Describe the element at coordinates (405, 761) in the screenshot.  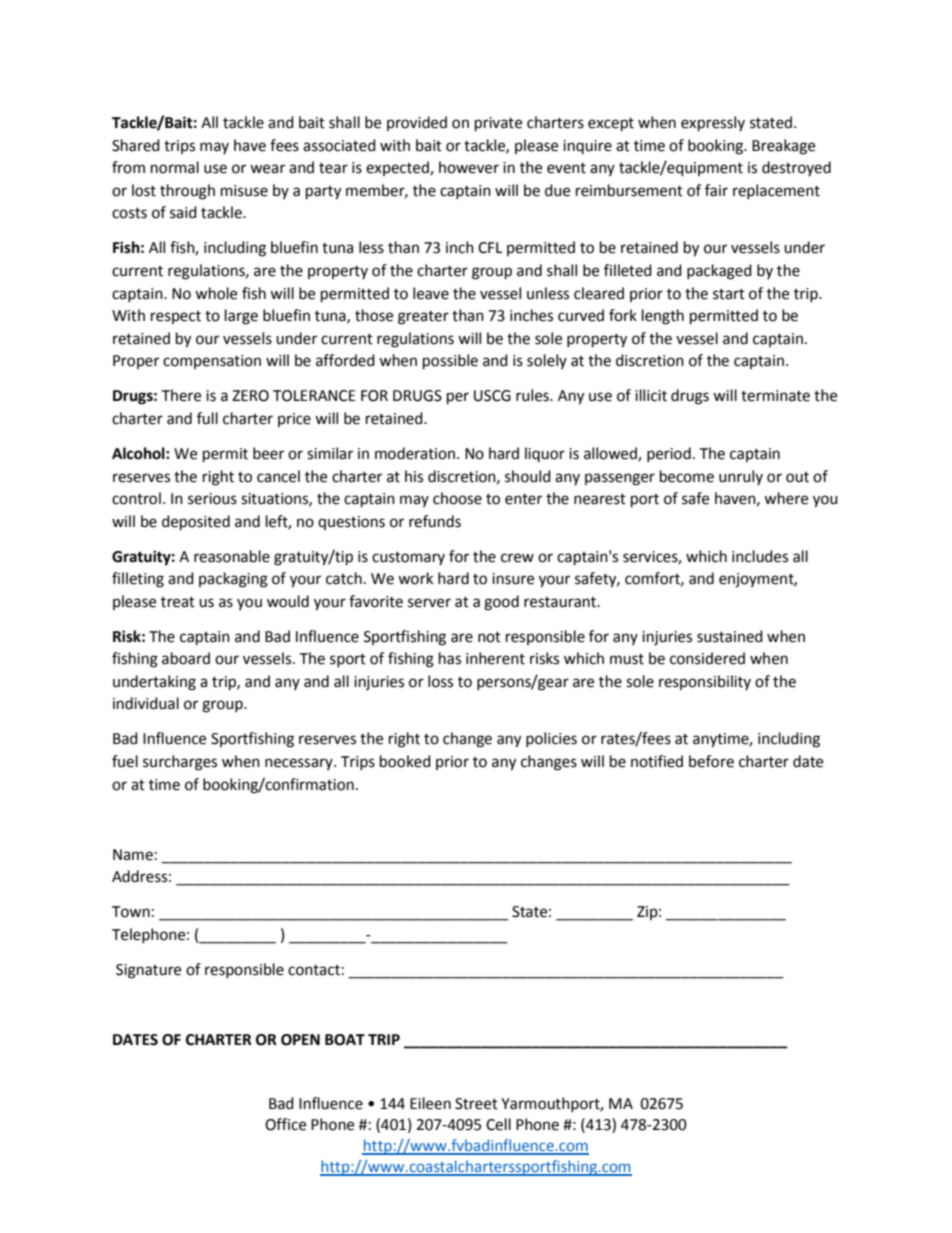
I see `booked` at that location.
